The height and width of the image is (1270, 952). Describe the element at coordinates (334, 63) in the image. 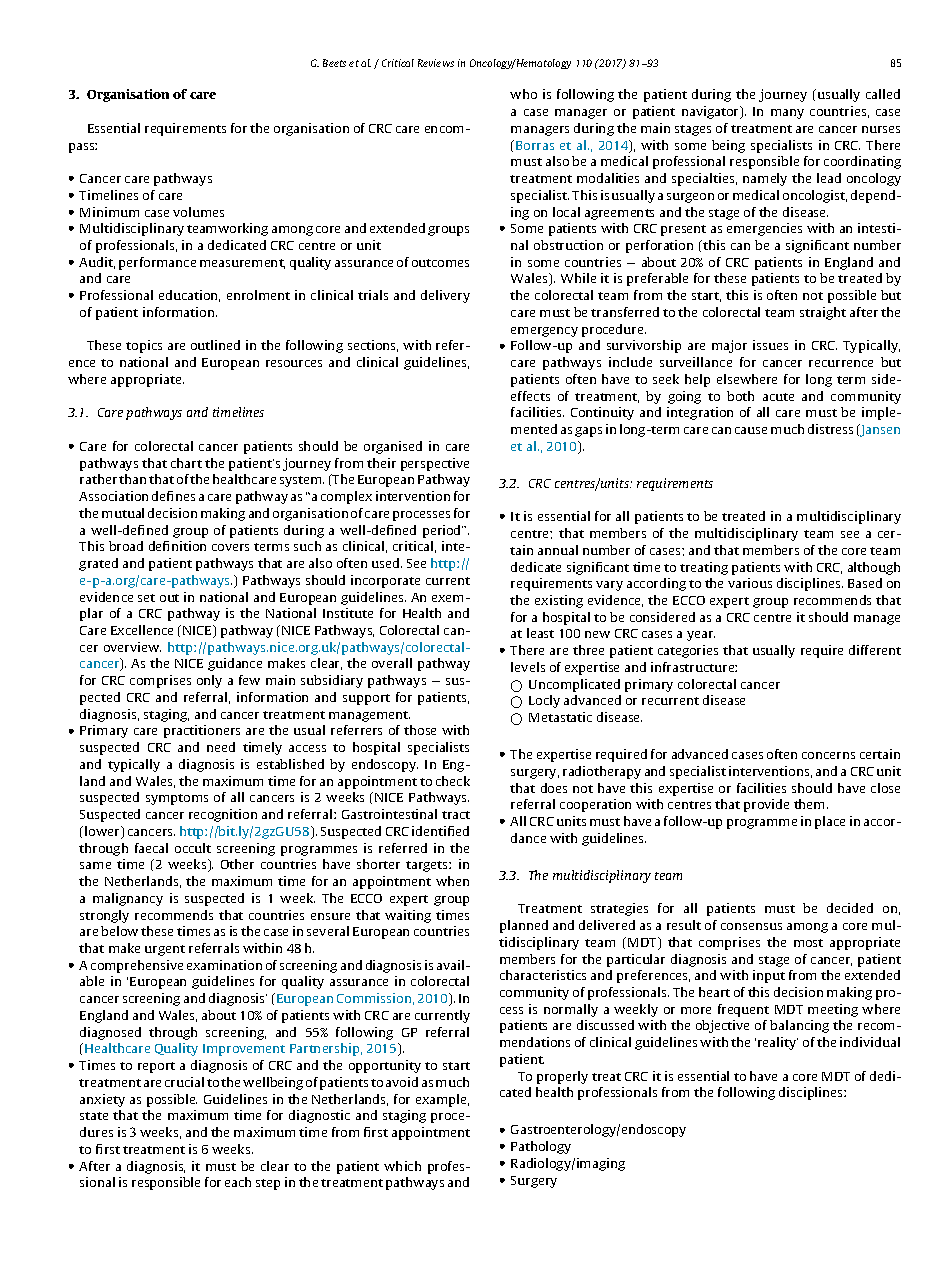

I see `Beets` at that location.
